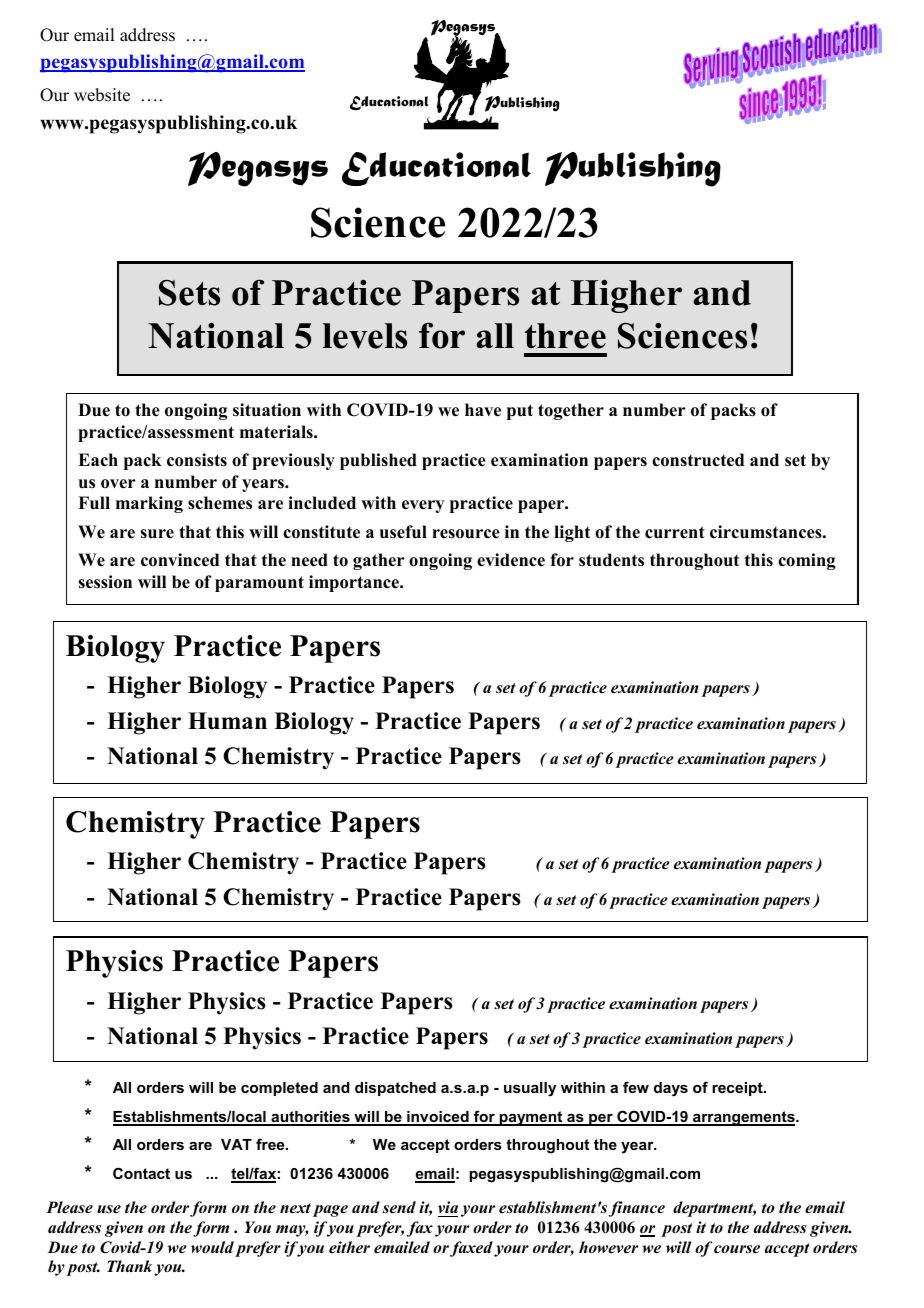 The width and height of the image is (924, 1308). I want to click on three, so click(565, 336).
